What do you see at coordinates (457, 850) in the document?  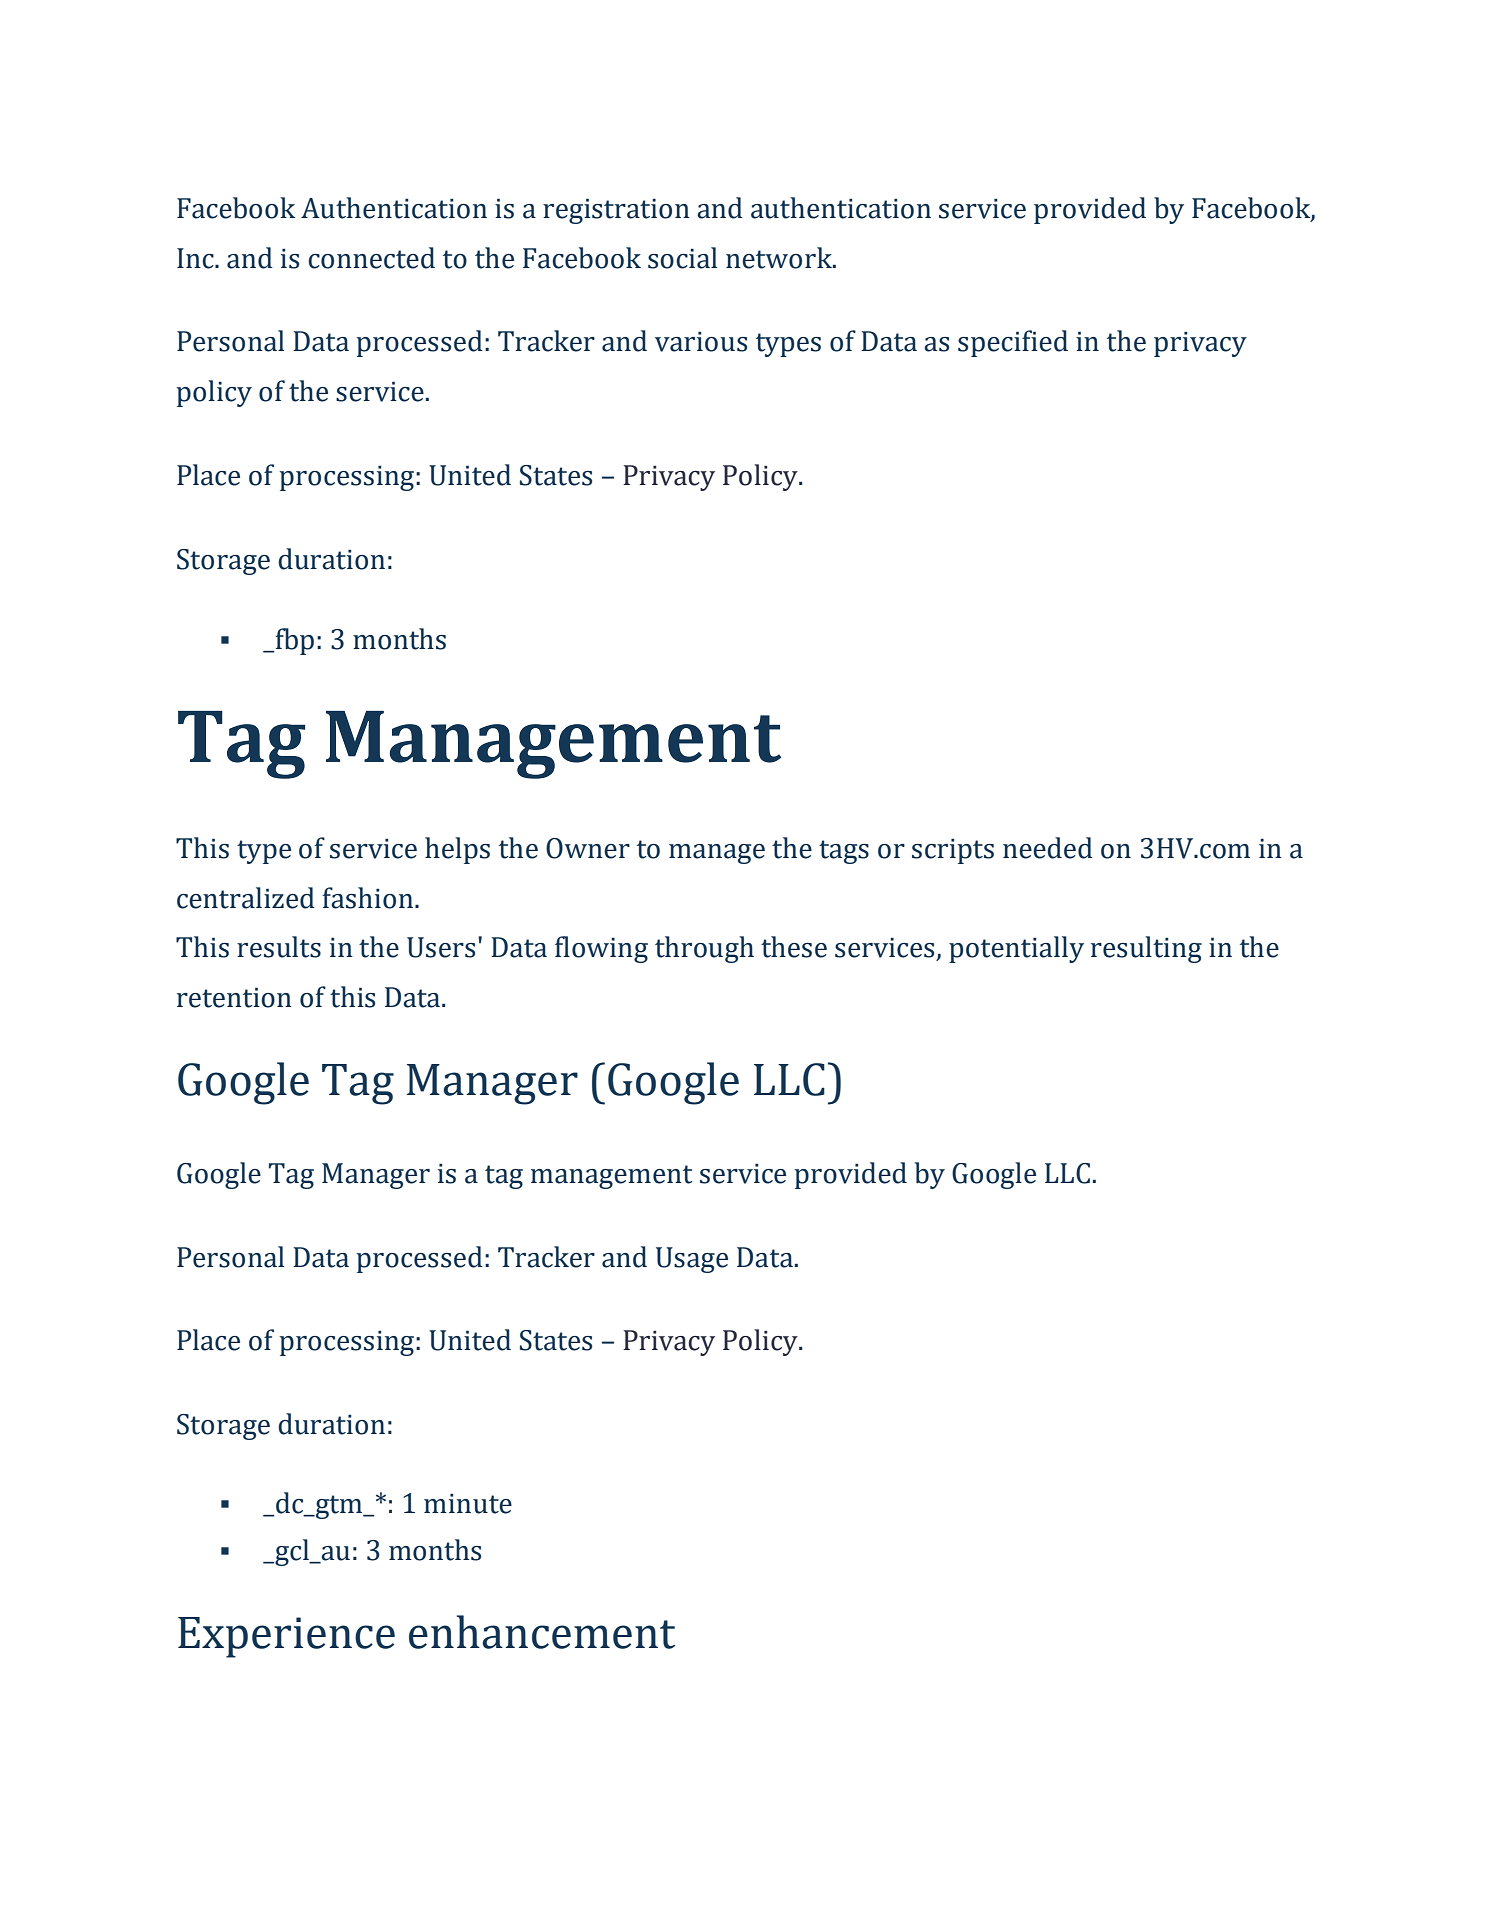 I see `helps` at bounding box center [457, 850].
